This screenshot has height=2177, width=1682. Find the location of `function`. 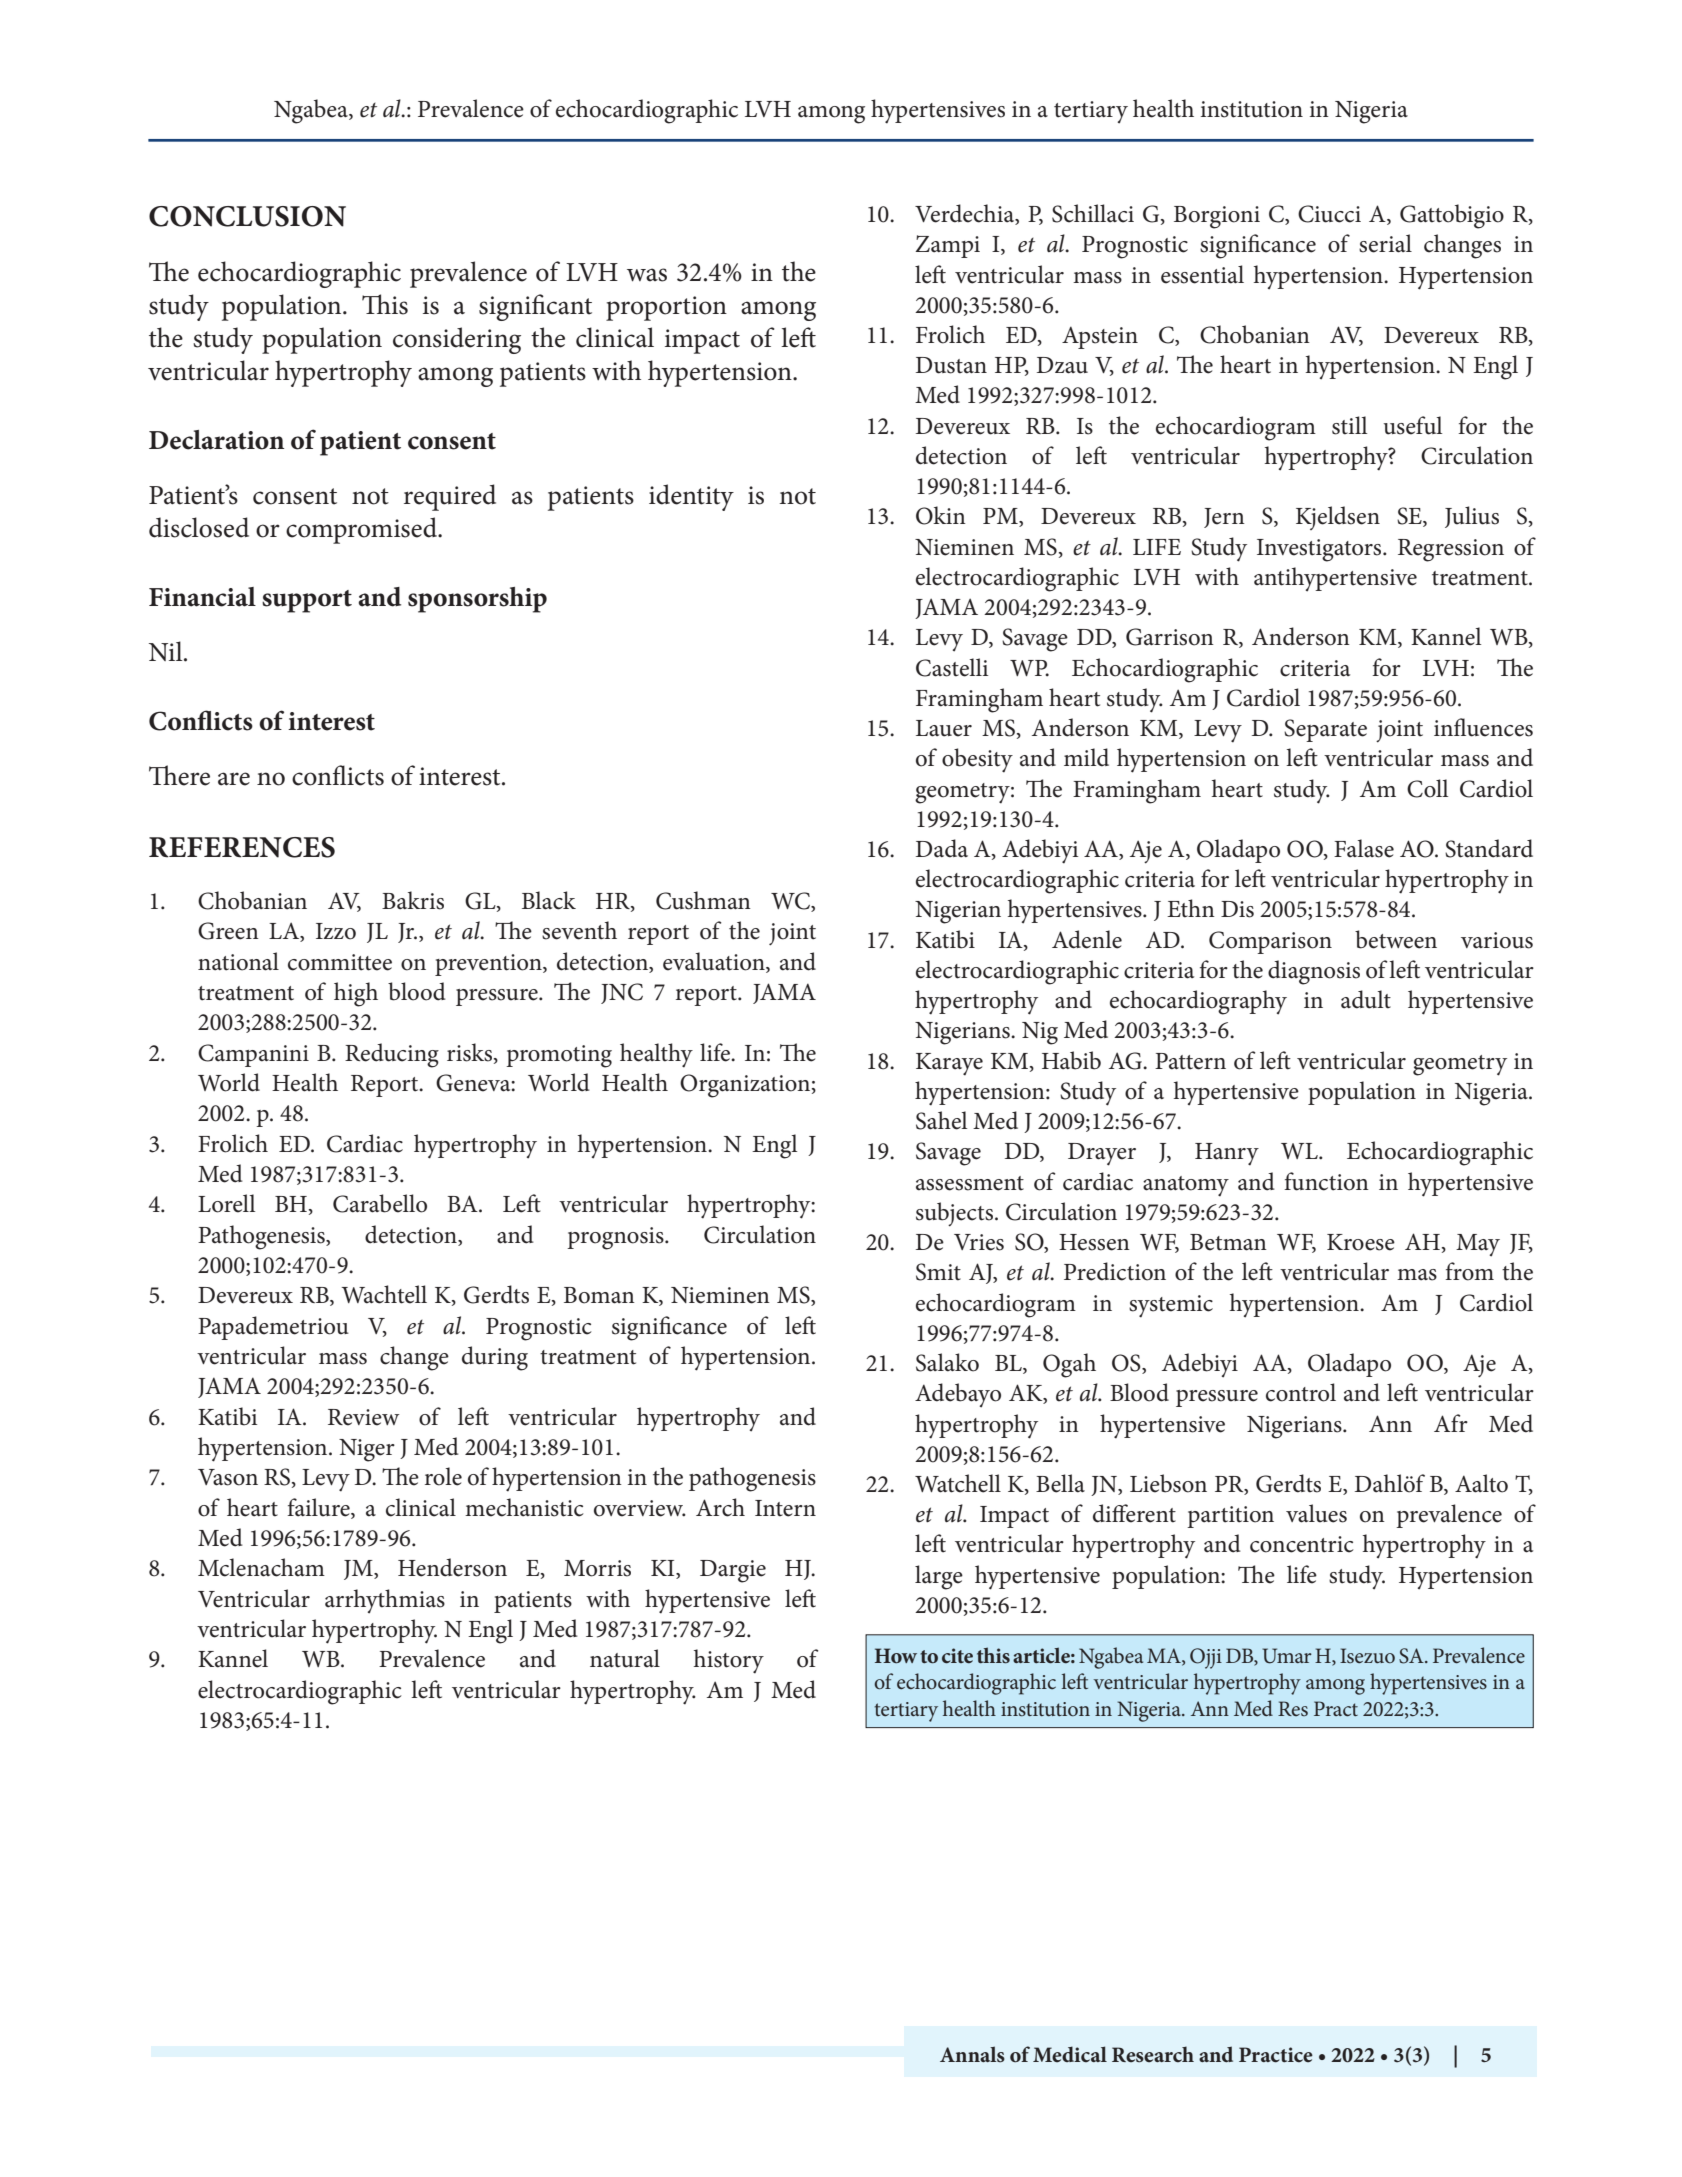

function is located at coordinates (1326, 1181).
